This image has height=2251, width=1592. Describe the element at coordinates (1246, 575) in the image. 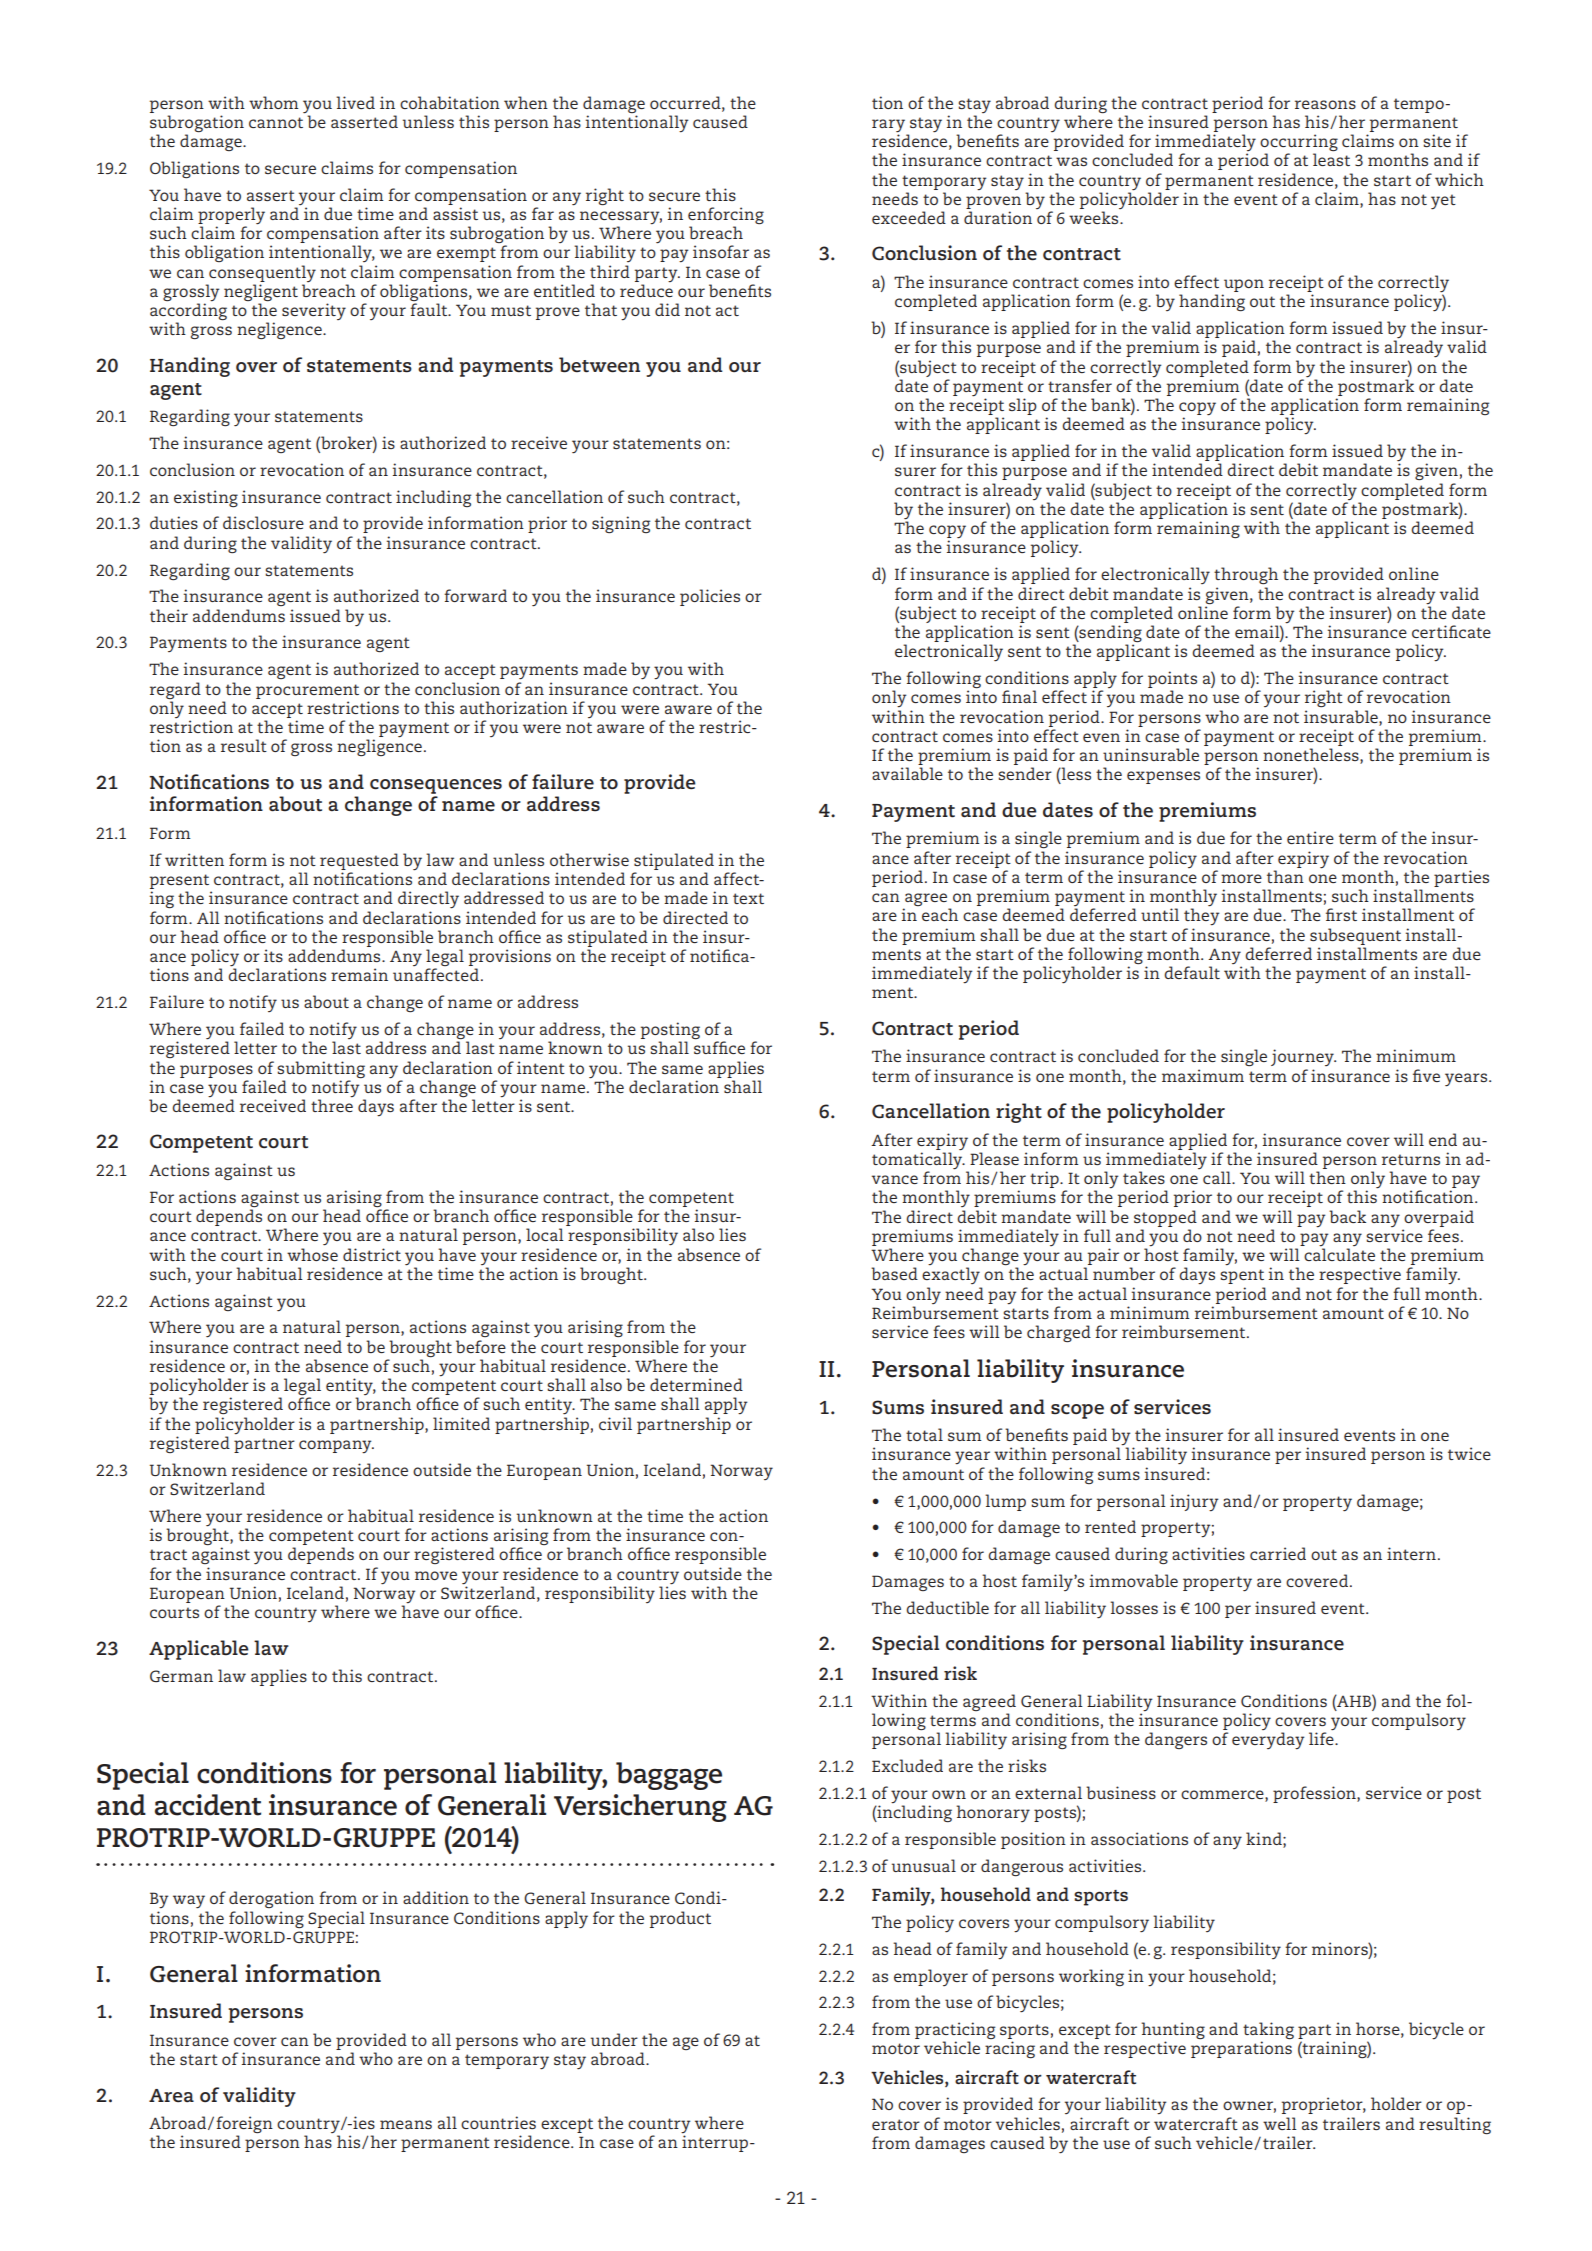

I see `through` at that location.
